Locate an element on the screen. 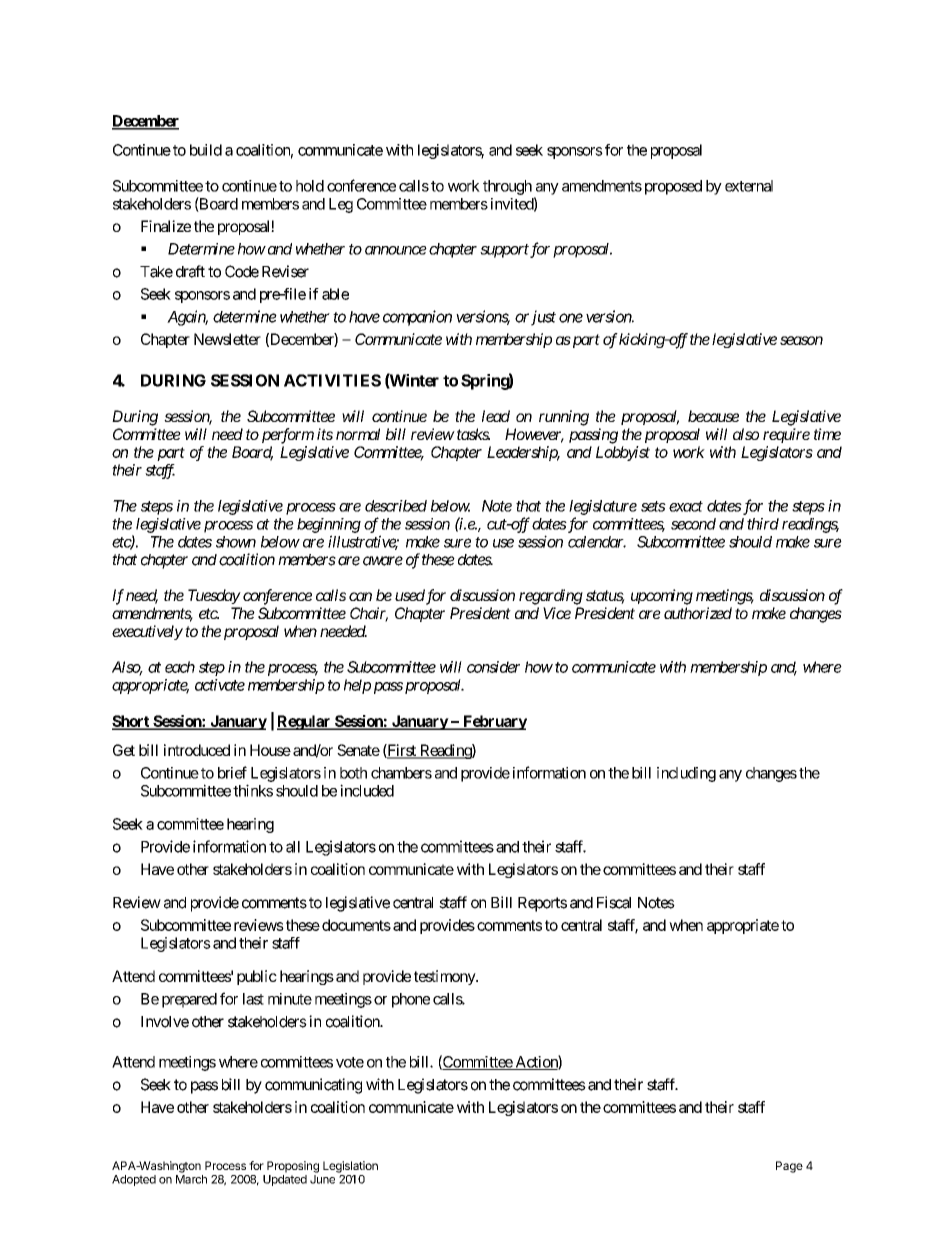 Image resolution: width=952 pixels, height=1233 pixels. March is located at coordinates (191, 1179).
